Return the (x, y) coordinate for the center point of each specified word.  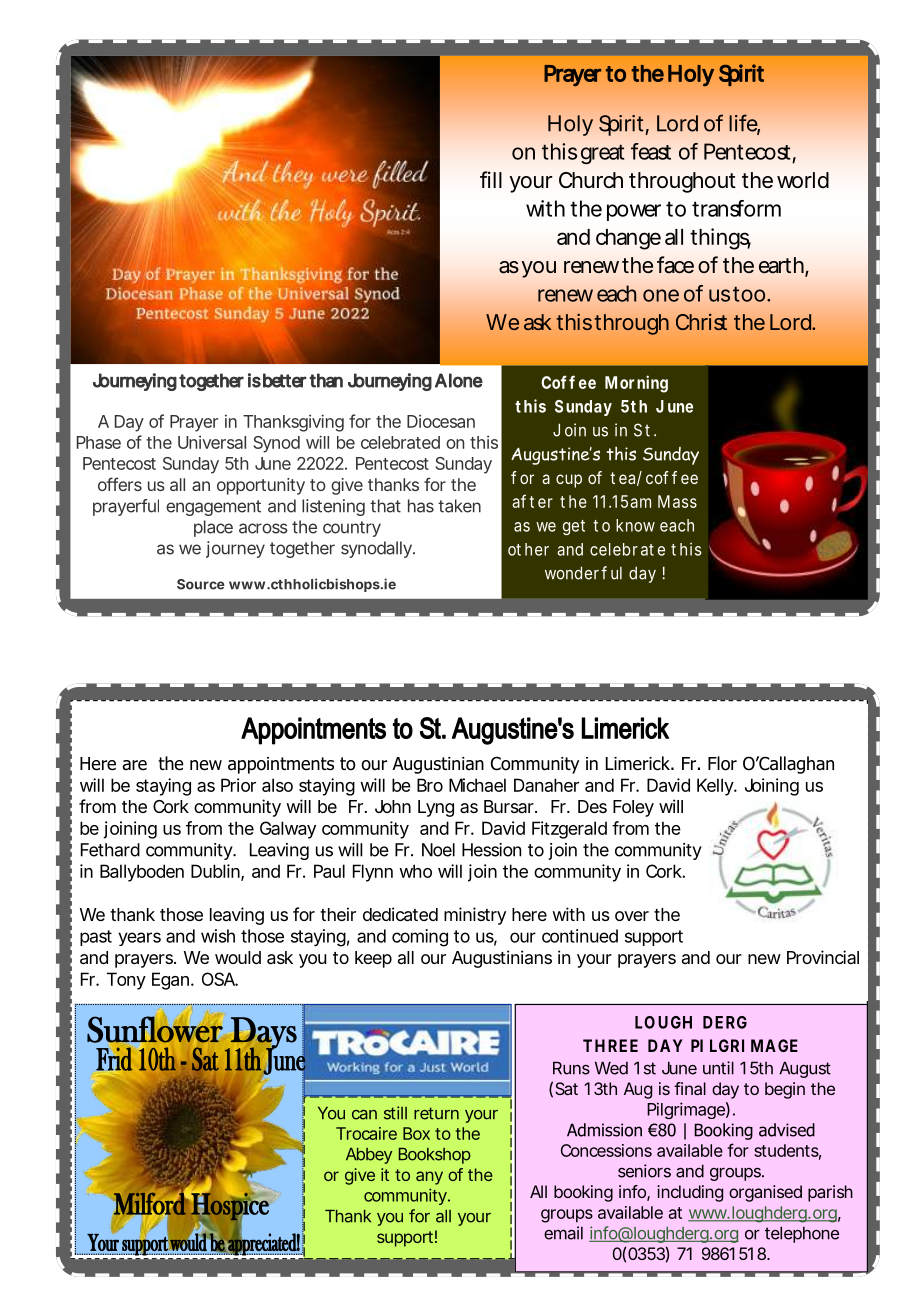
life (744, 124)
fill (491, 179)
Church (591, 180)
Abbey (369, 1156)
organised (765, 1193)
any (429, 1178)
